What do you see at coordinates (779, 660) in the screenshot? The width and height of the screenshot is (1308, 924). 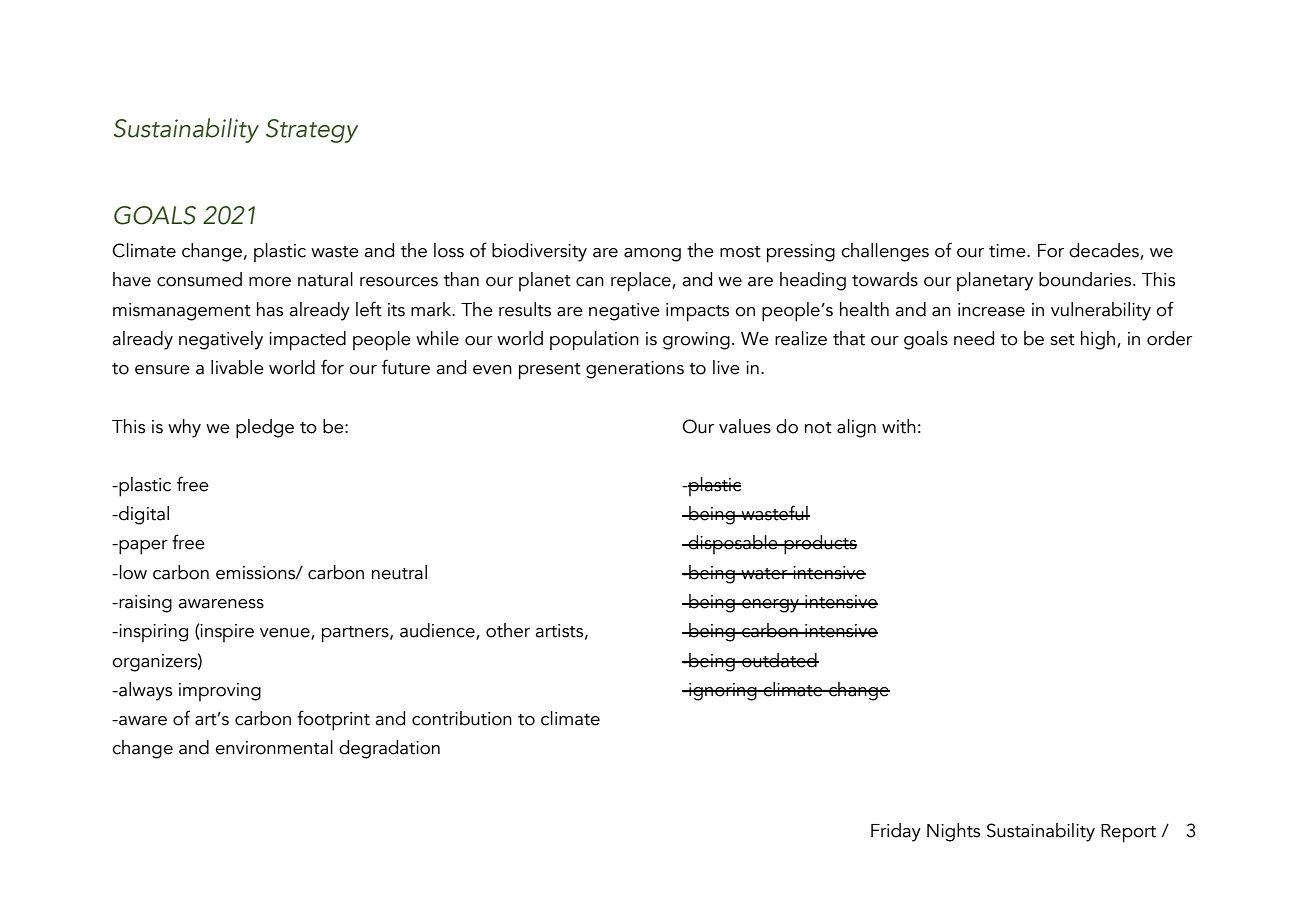 I see `outdated` at bounding box center [779, 660].
